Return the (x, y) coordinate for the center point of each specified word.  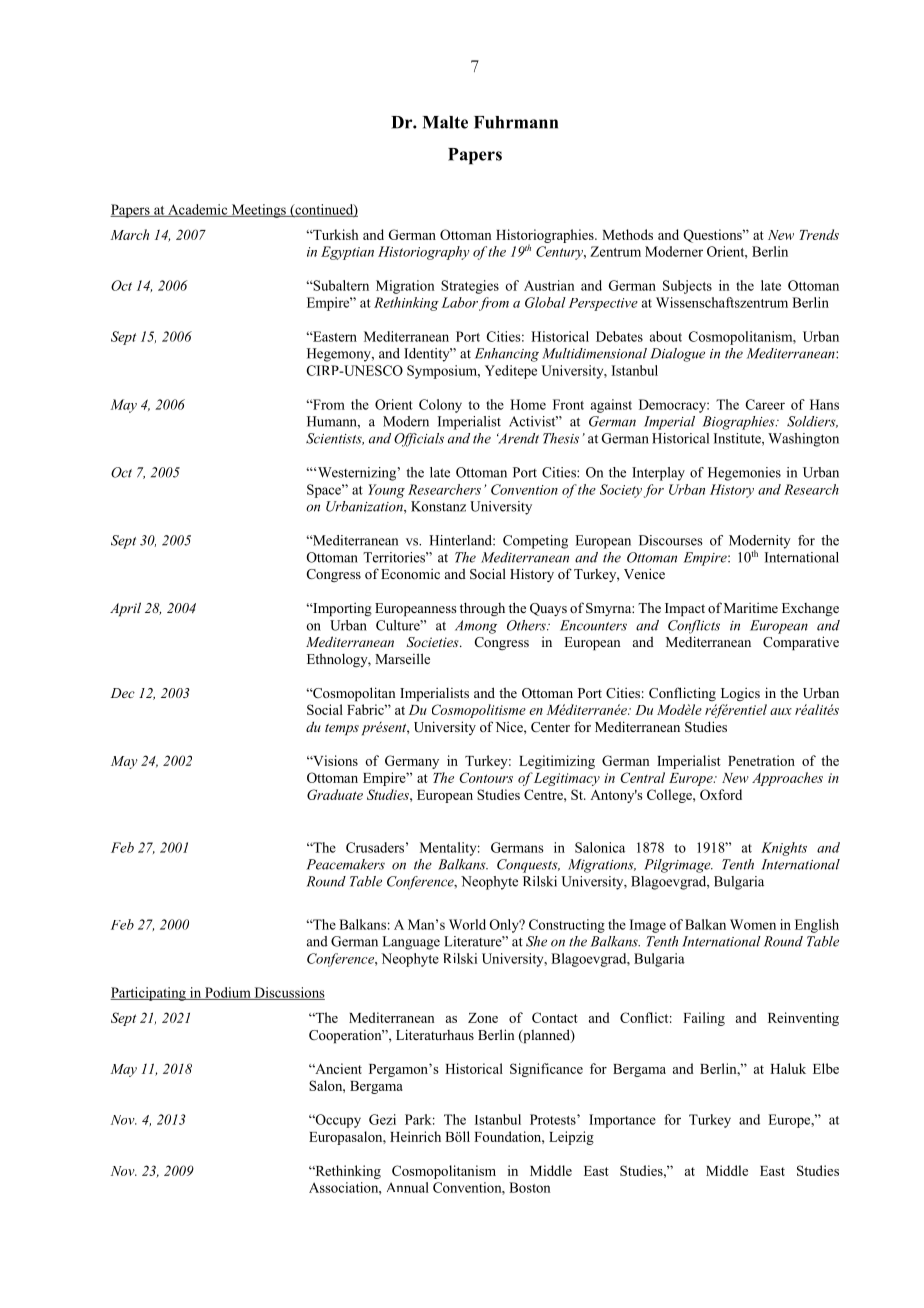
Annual (408, 1187)
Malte (445, 122)
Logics (740, 694)
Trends (819, 234)
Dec (123, 693)
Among (476, 627)
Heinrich (415, 1136)
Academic (198, 210)
